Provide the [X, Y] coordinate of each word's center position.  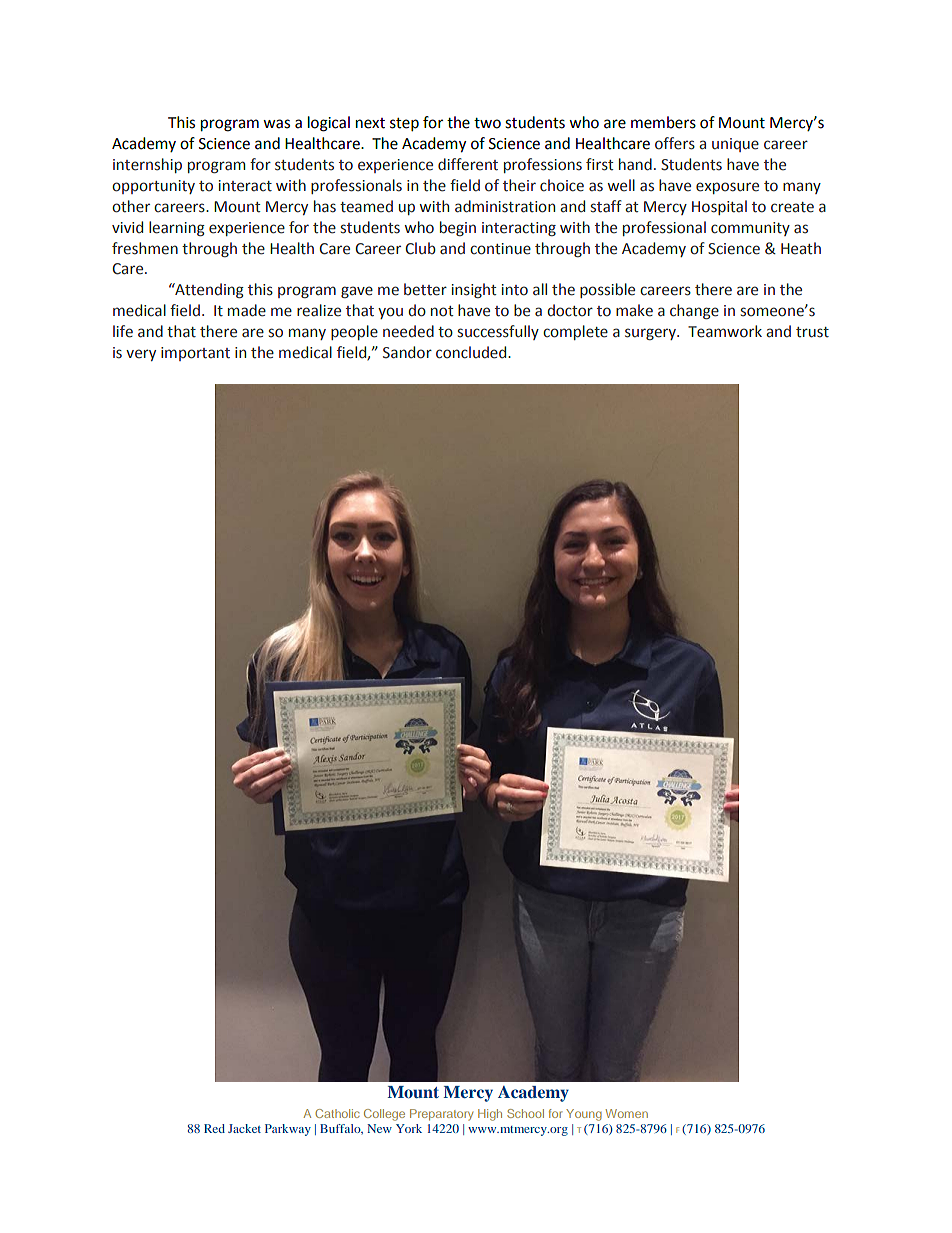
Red [214, 1128]
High [490, 1115]
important [195, 354]
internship [147, 165]
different [468, 164]
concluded [472, 352]
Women [627, 1113]
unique [735, 145]
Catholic [337, 1113]
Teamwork [725, 331]
